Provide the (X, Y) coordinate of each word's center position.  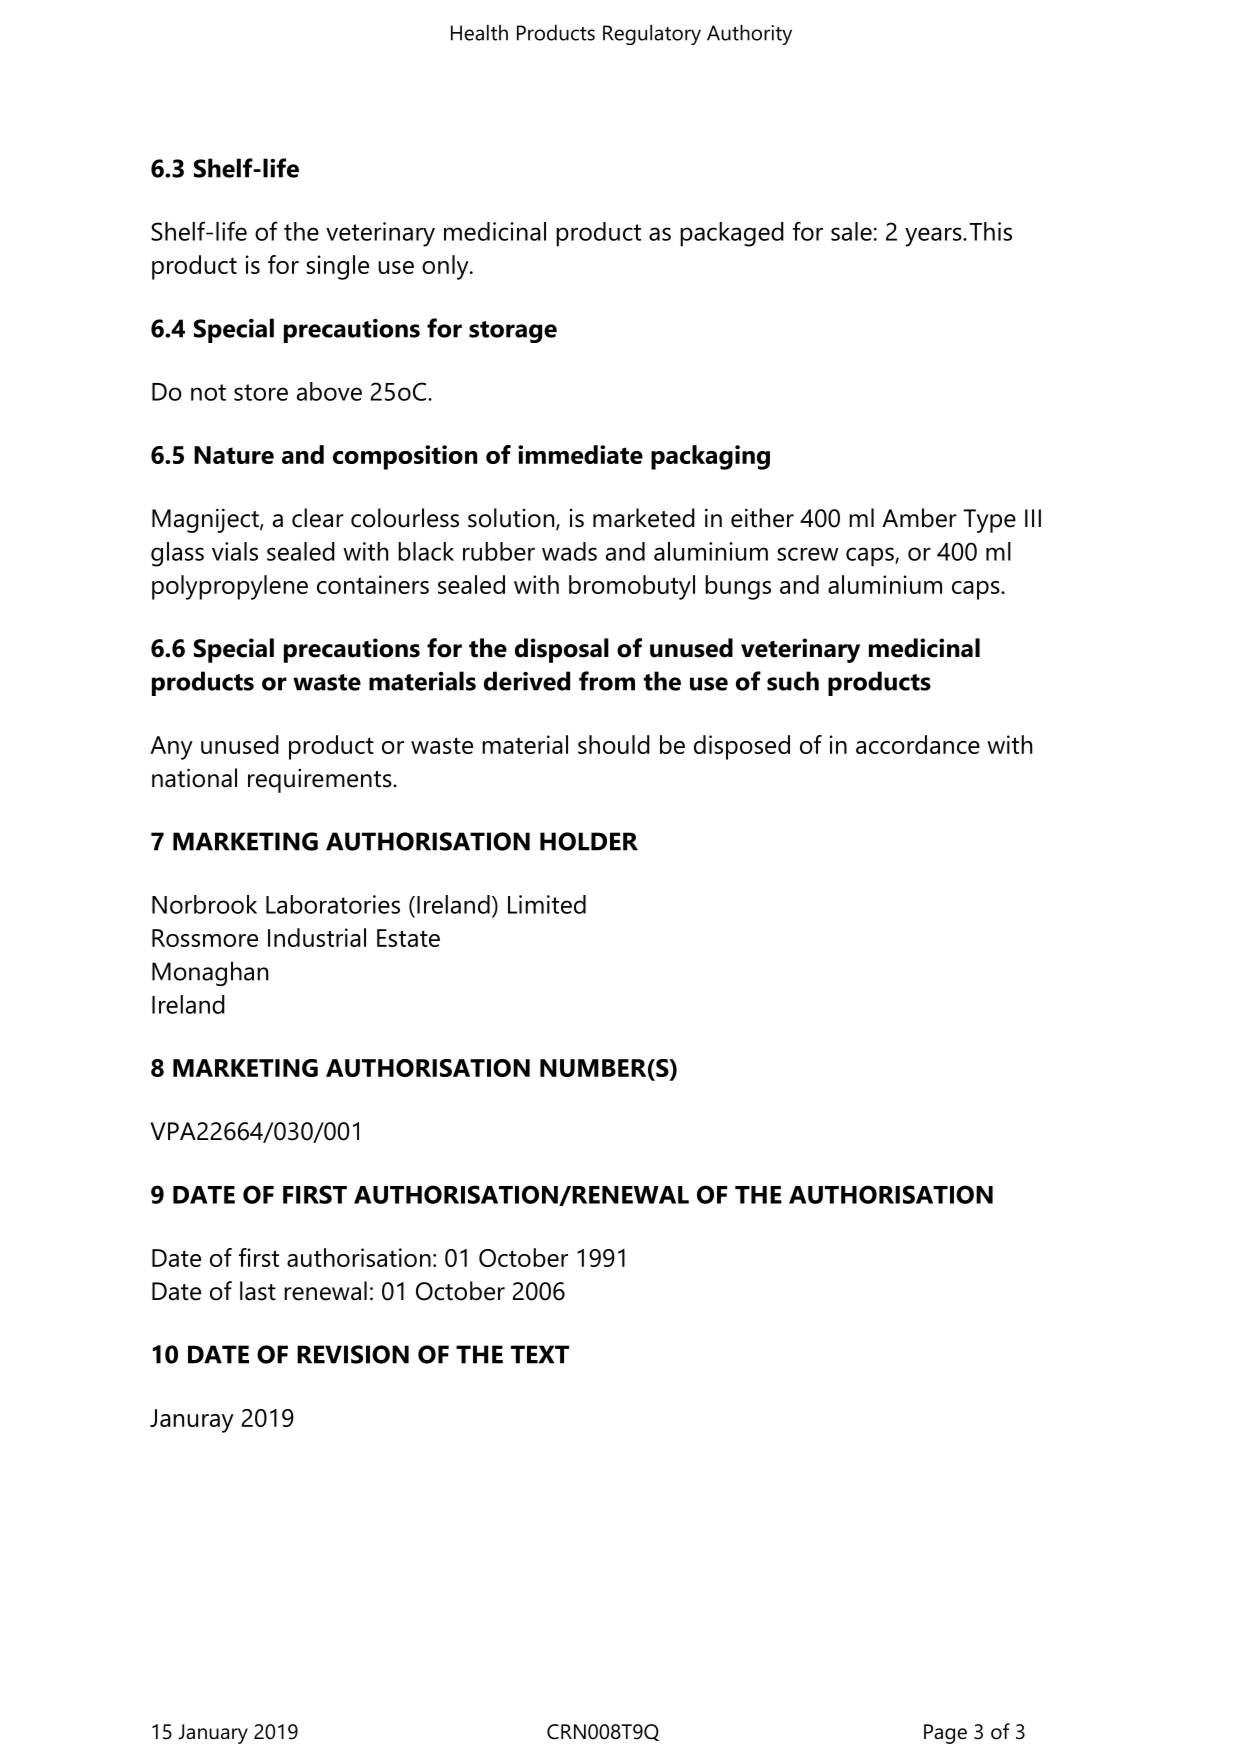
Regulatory (652, 35)
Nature (234, 455)
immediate (580, 454)
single (337, 267)
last (258, 1291)
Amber (919, 518)
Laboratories (333, 904)
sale (851, 231)
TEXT (540, 1354)
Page (945, 1734)
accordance (918, 744)
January (213, 1734)
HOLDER (589, 841)
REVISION (353, 1354)
